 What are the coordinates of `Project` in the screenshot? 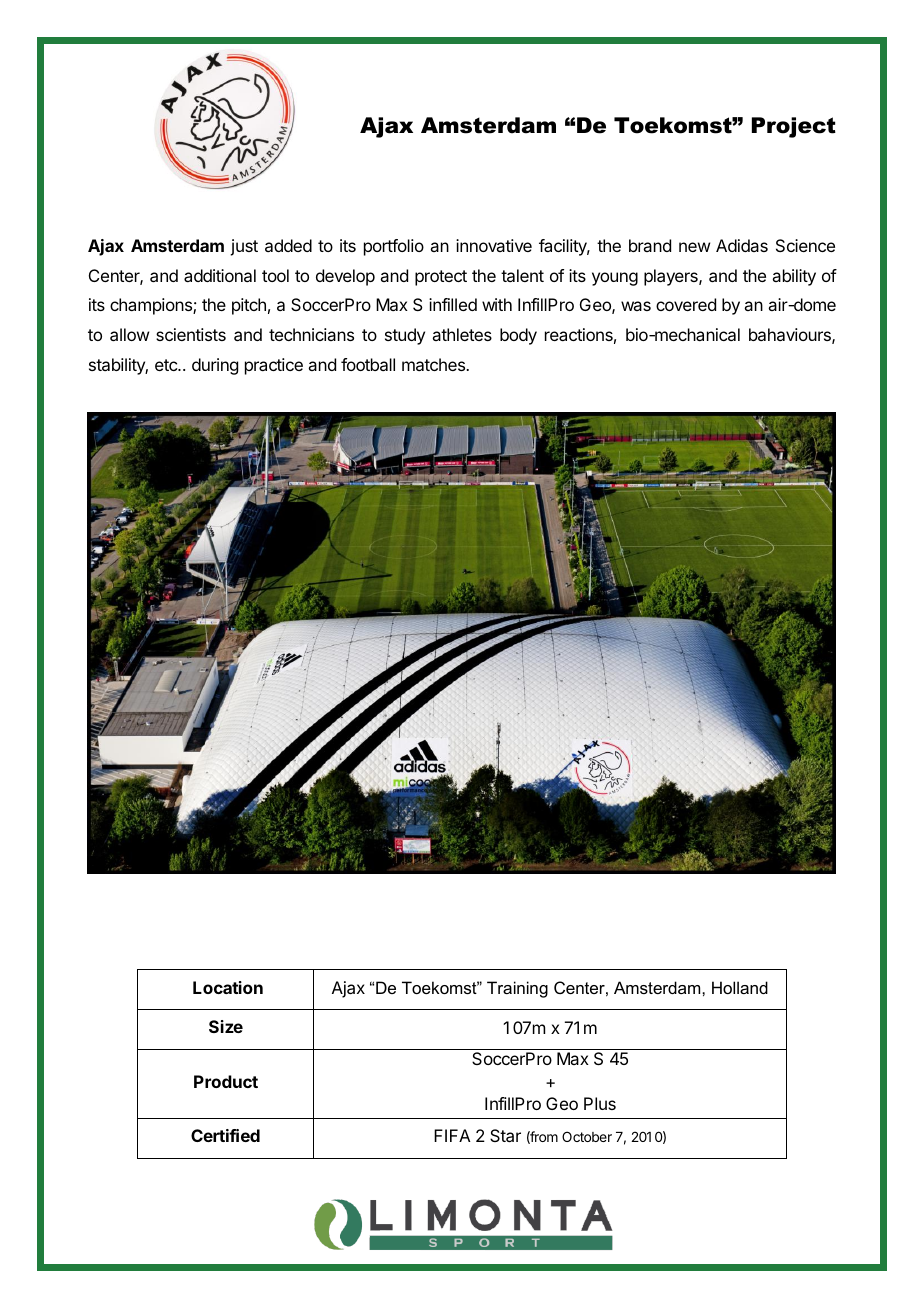 It's located at (794, 127).
